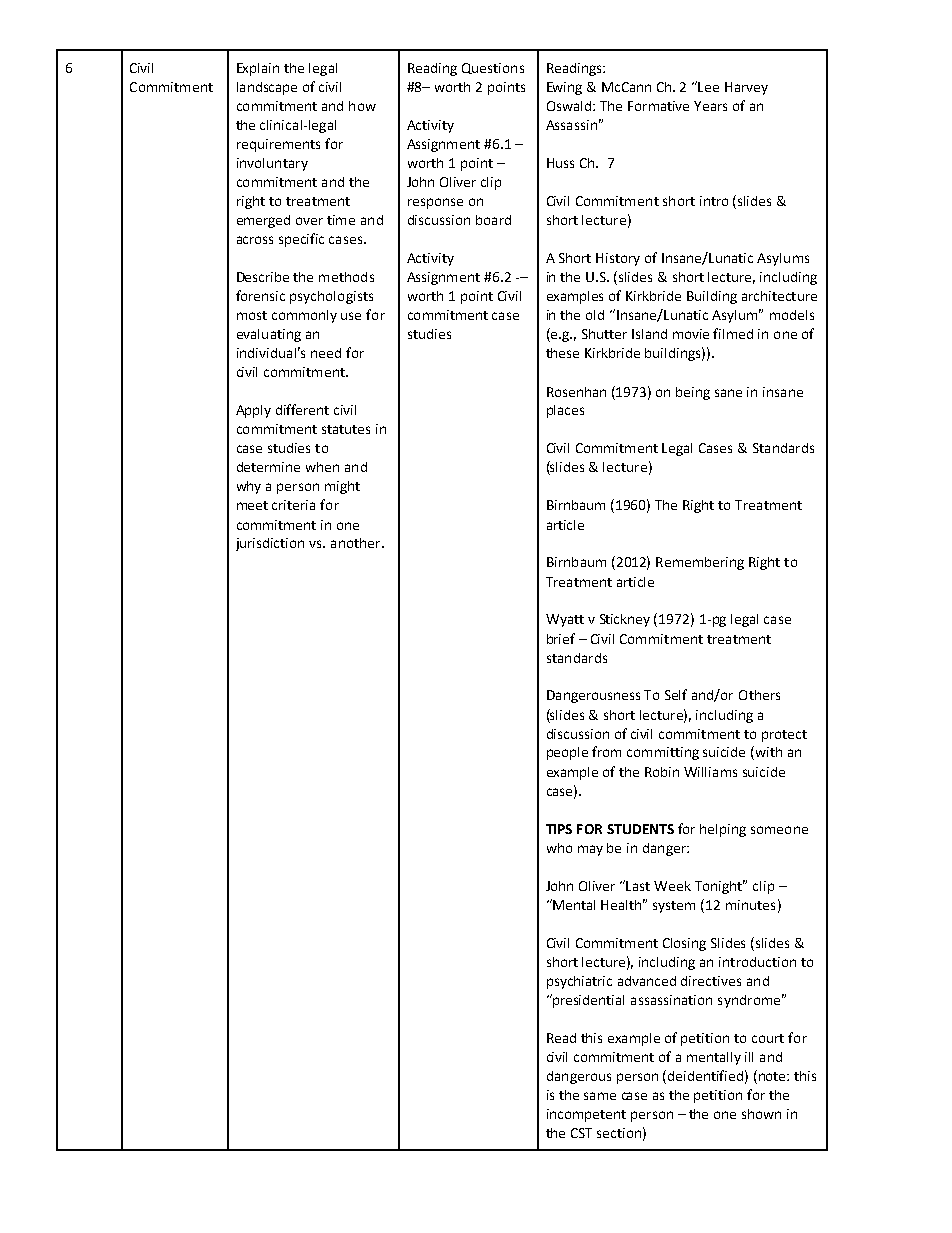  I want to click on CST, so click(581, 1133).
